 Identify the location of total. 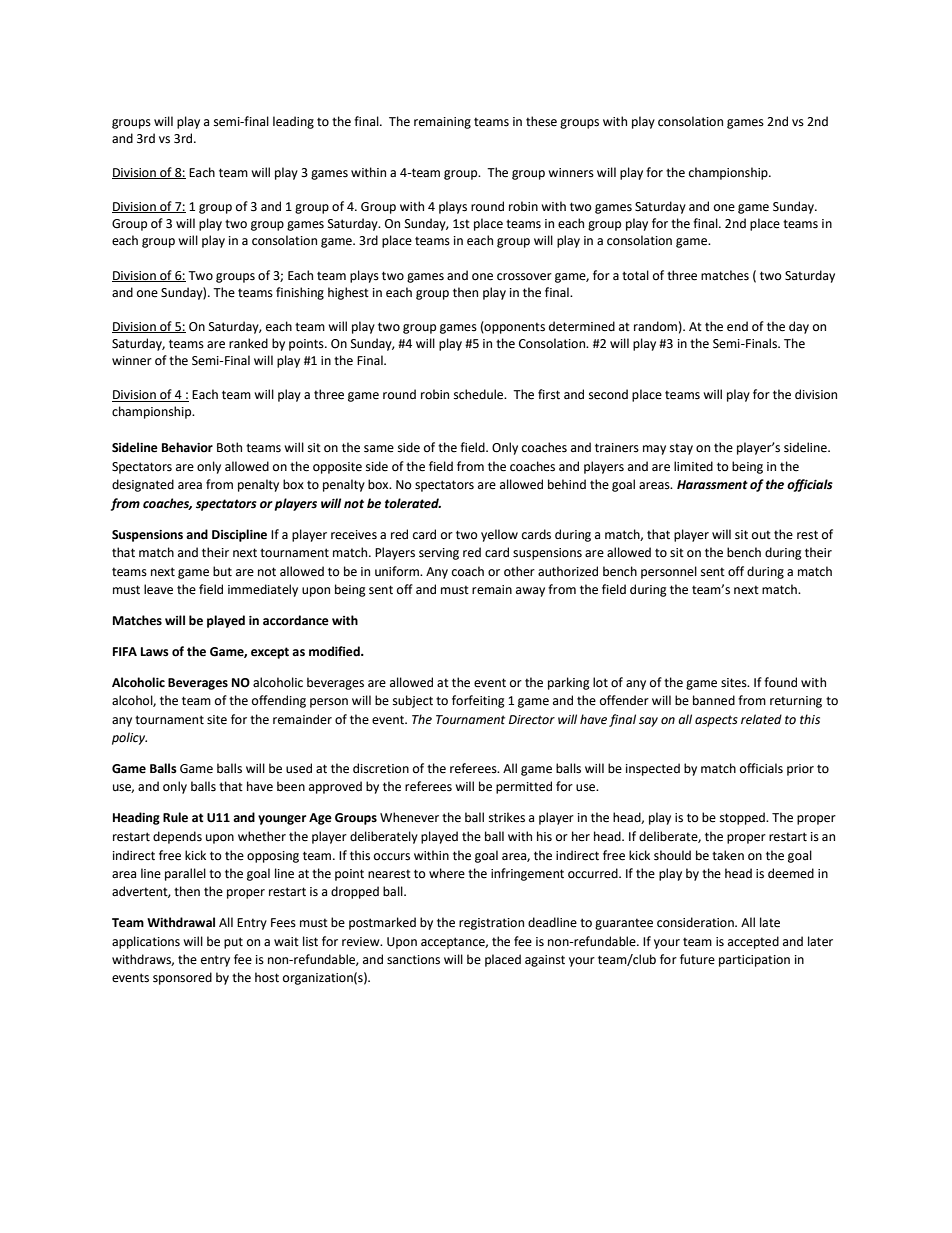
(635, 275).
